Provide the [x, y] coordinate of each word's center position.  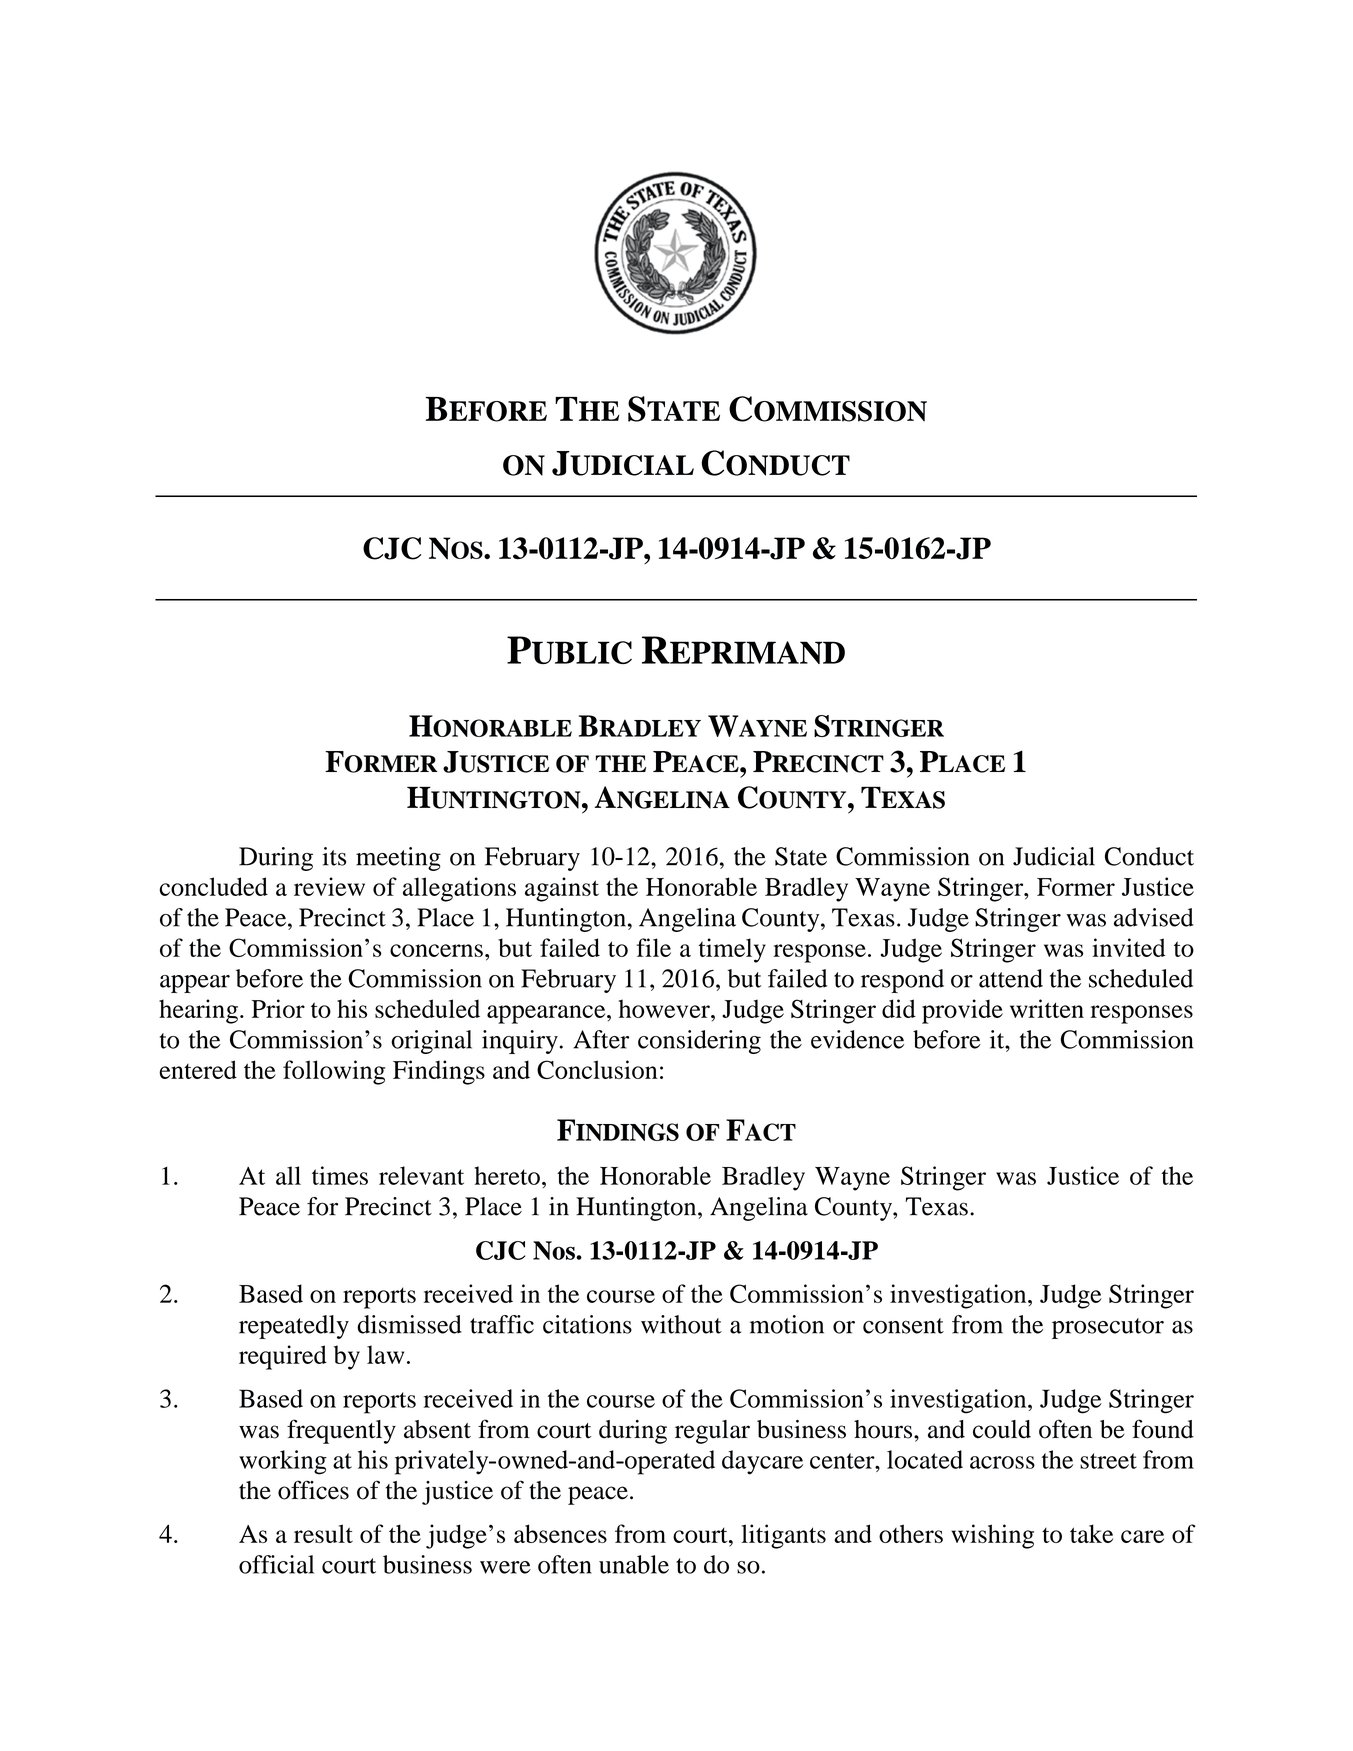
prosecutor [1108, 1328]
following [334, 1072]
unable [634, 1564]
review [329, 886]
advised [1154, 917]
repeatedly [294, 1327]
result [323, 1533]
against [562, 889]
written [1047, 1008]
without [681, 1324]
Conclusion [597, 1069]
